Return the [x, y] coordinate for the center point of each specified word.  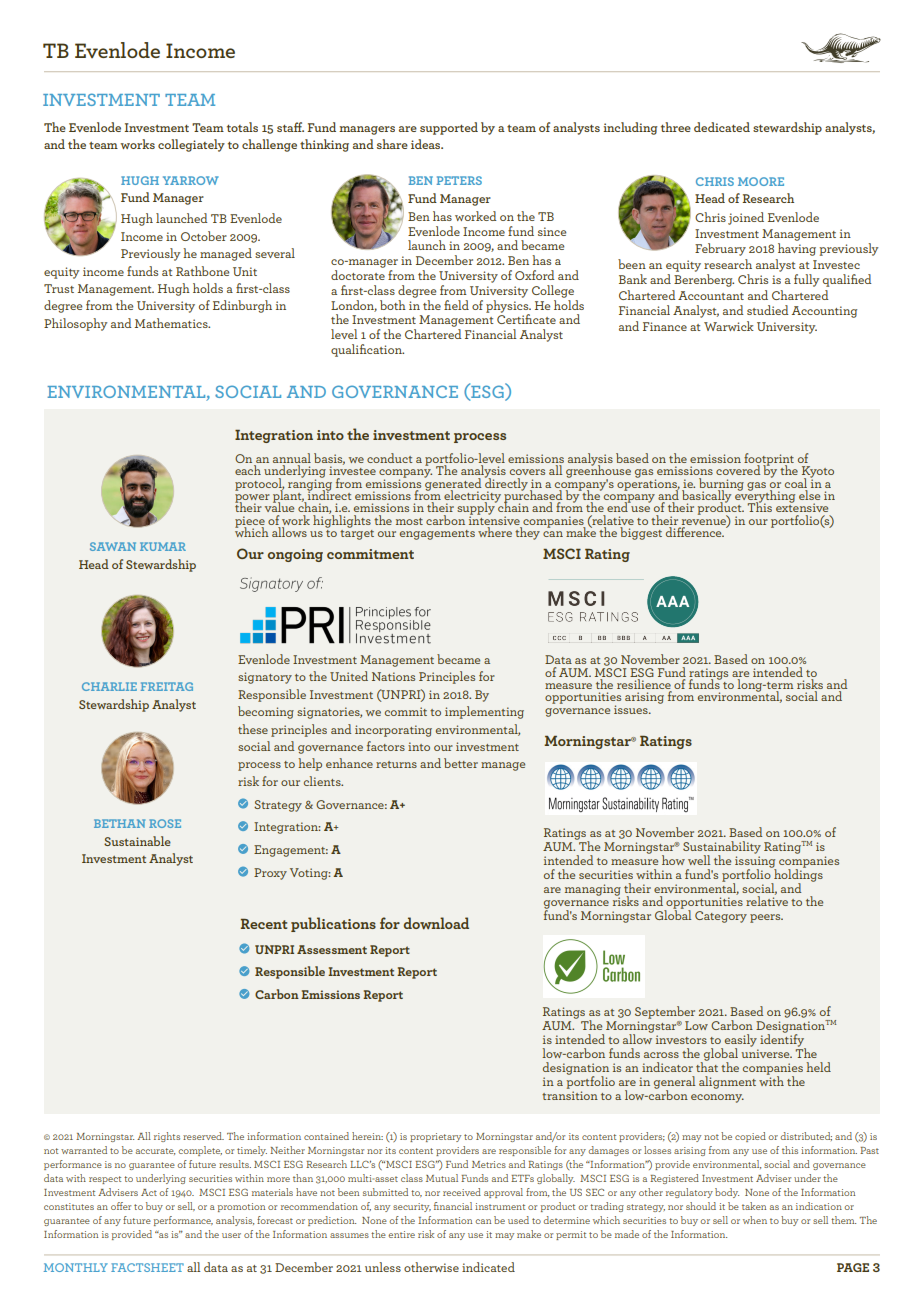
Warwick [729, 326]
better [461, 763]
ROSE [165, 823]
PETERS [459, 180]
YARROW [191, 180]
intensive [495, 521]
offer [121, 1206]
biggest [641, 533]
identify [783, 1040]
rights [167, 1137]
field [456, 305]
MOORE [761, 181]
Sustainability [722, 848]
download [436, 923]
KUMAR [163, 546]
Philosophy [75, 324]
